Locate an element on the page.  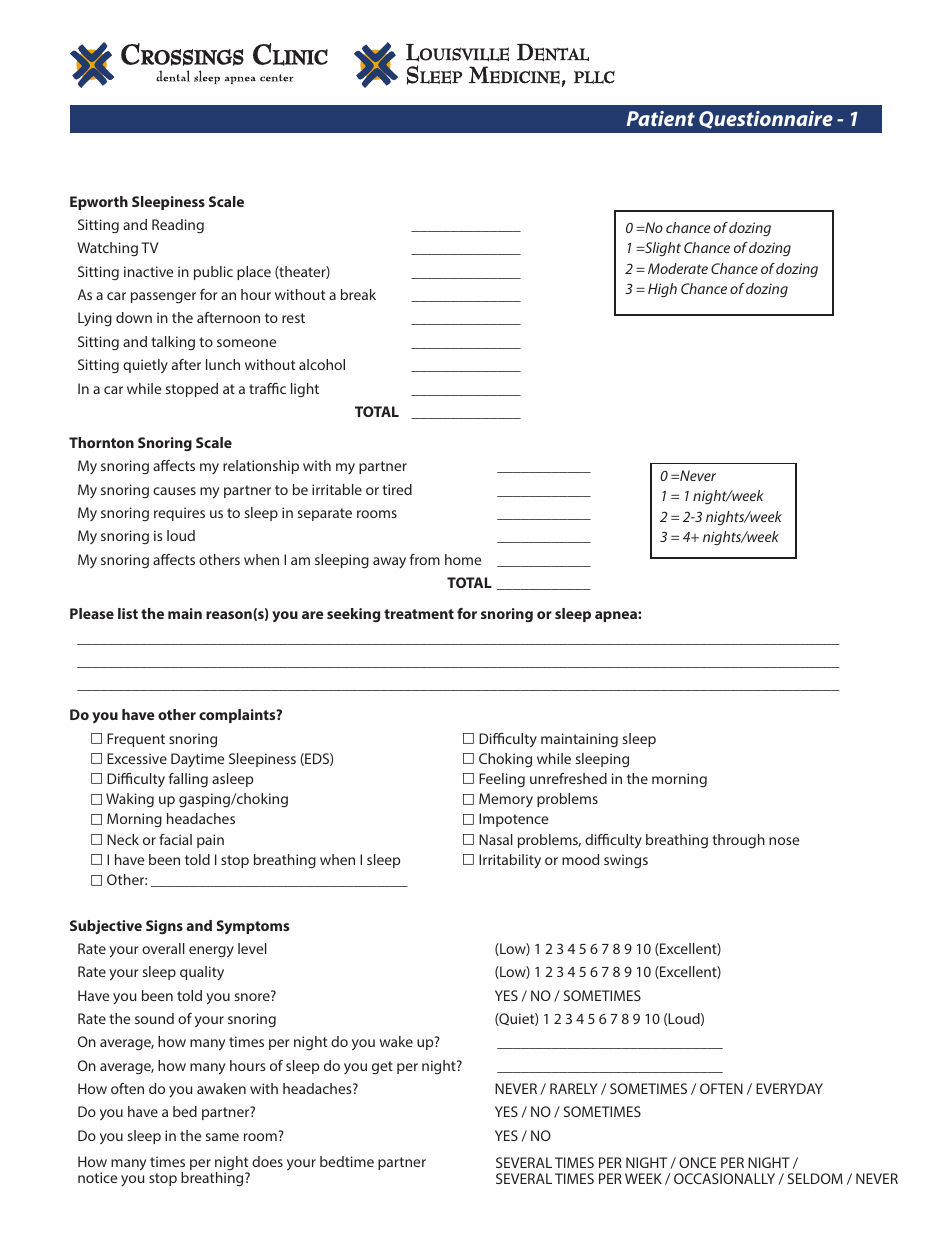
Patient is located at coordinates (661, 118).
